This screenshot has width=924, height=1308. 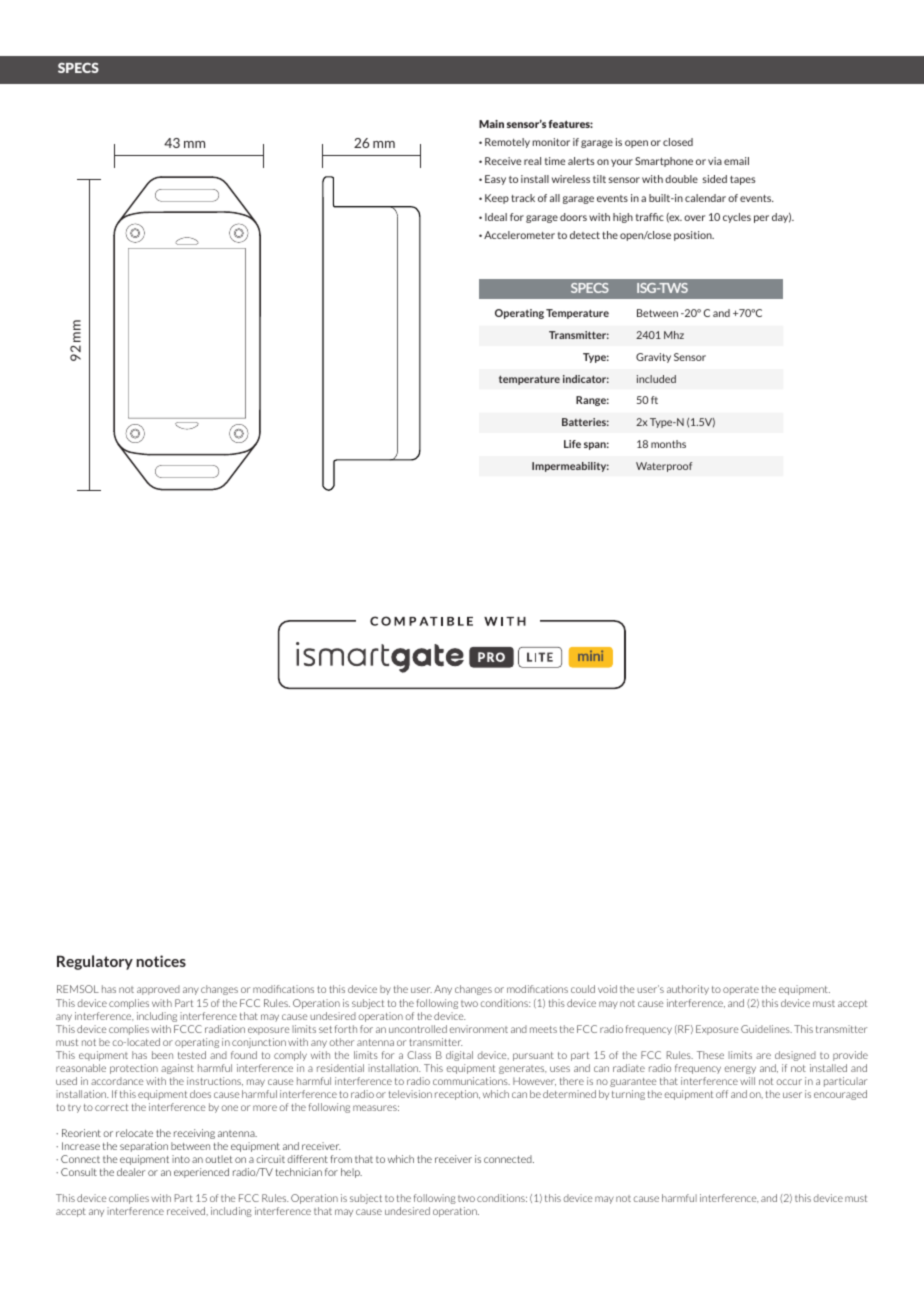 I want to click on Main, so click(x=491, y=124).
